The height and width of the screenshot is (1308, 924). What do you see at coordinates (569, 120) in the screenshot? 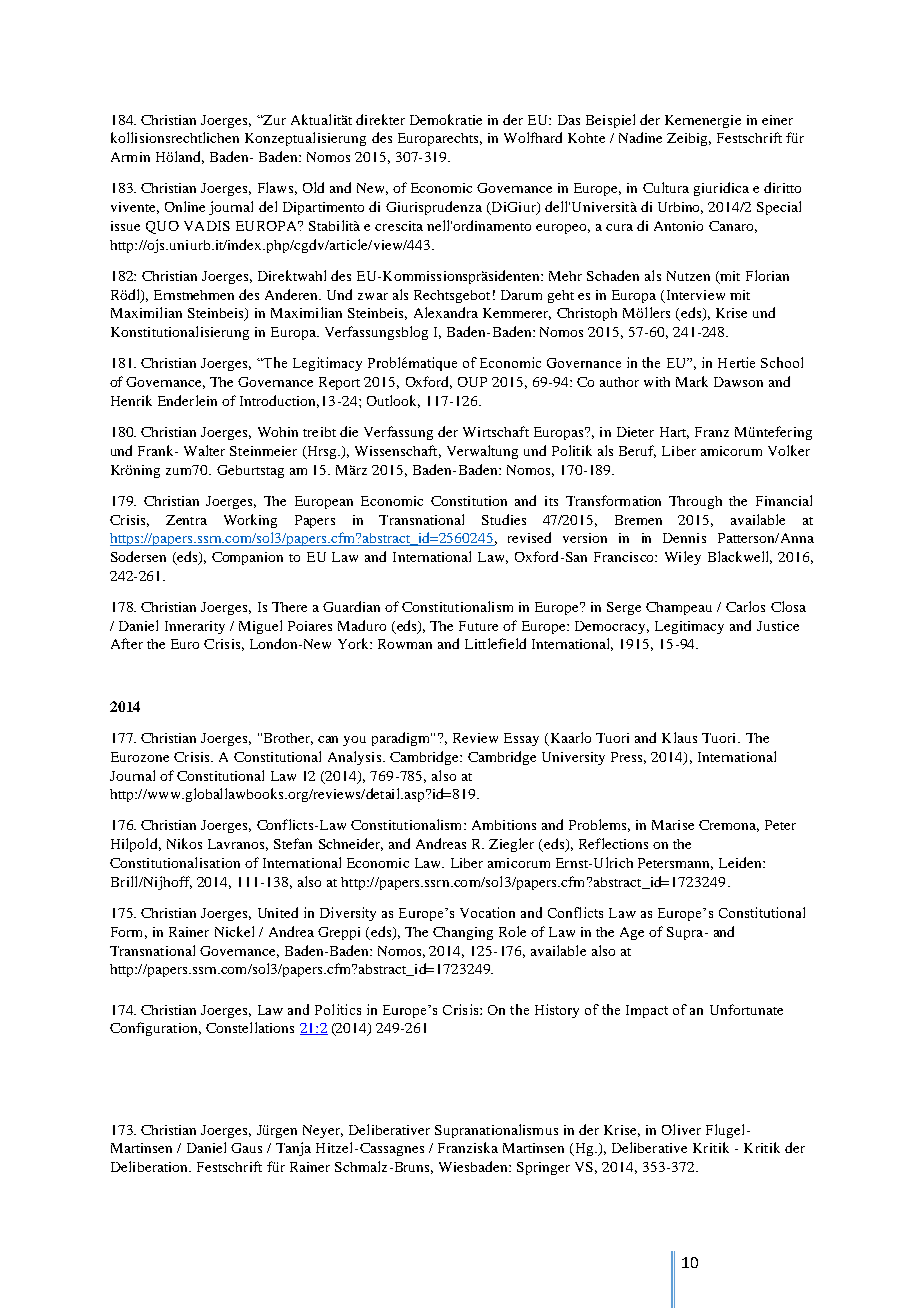
I see `Das` at bounding box center [569, 120].
